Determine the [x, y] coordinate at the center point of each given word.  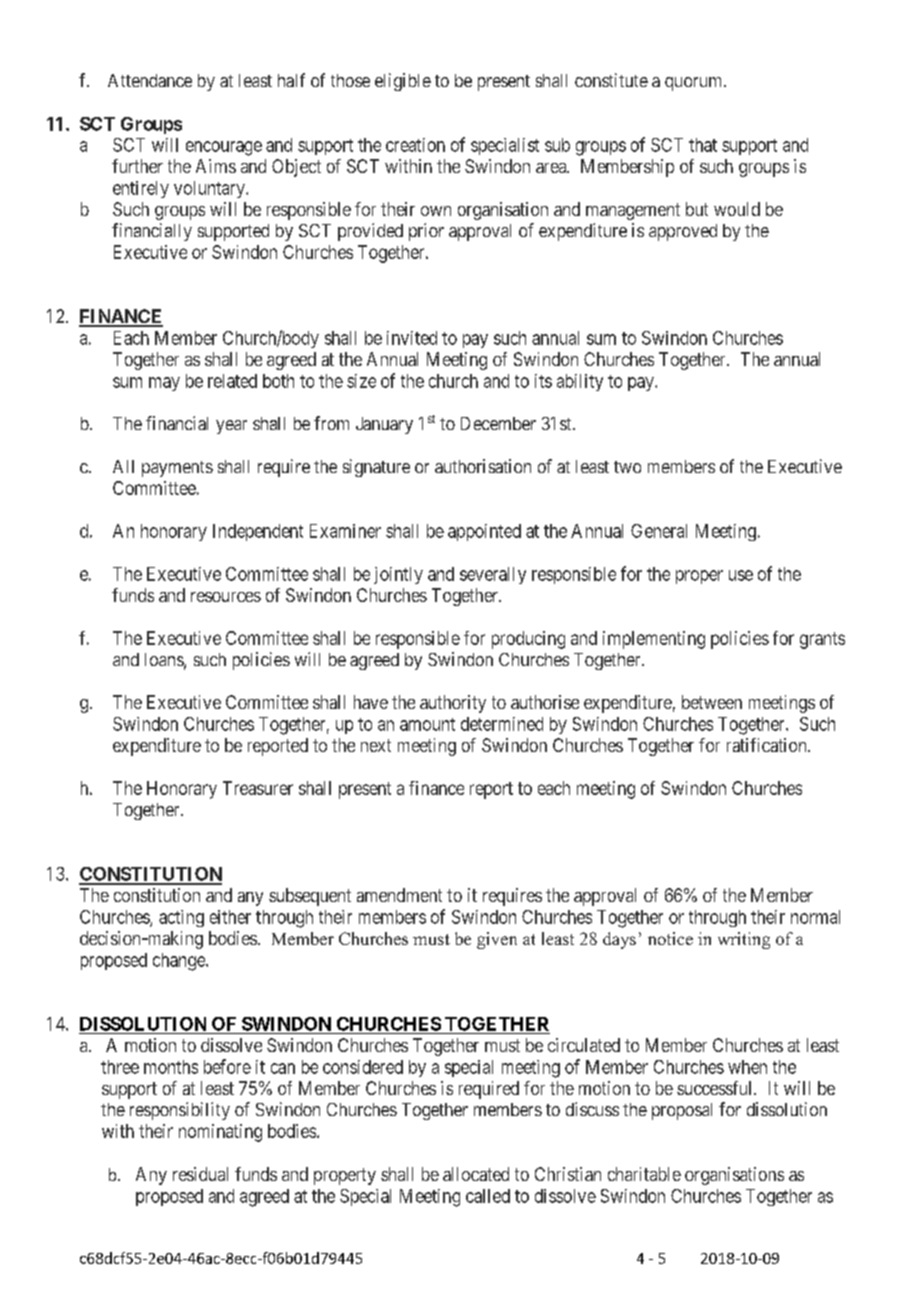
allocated [476, 1174]
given [497, 940]
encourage [224, 148]
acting [181, 918]
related [232, 381]
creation [415, 145]
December [498, 423]
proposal [682, 1111]
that [703, 145]
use [741, 575]
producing [528, 640]
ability [580, 382]
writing [744, 940]
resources [226, 597]
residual [200, 1174]
